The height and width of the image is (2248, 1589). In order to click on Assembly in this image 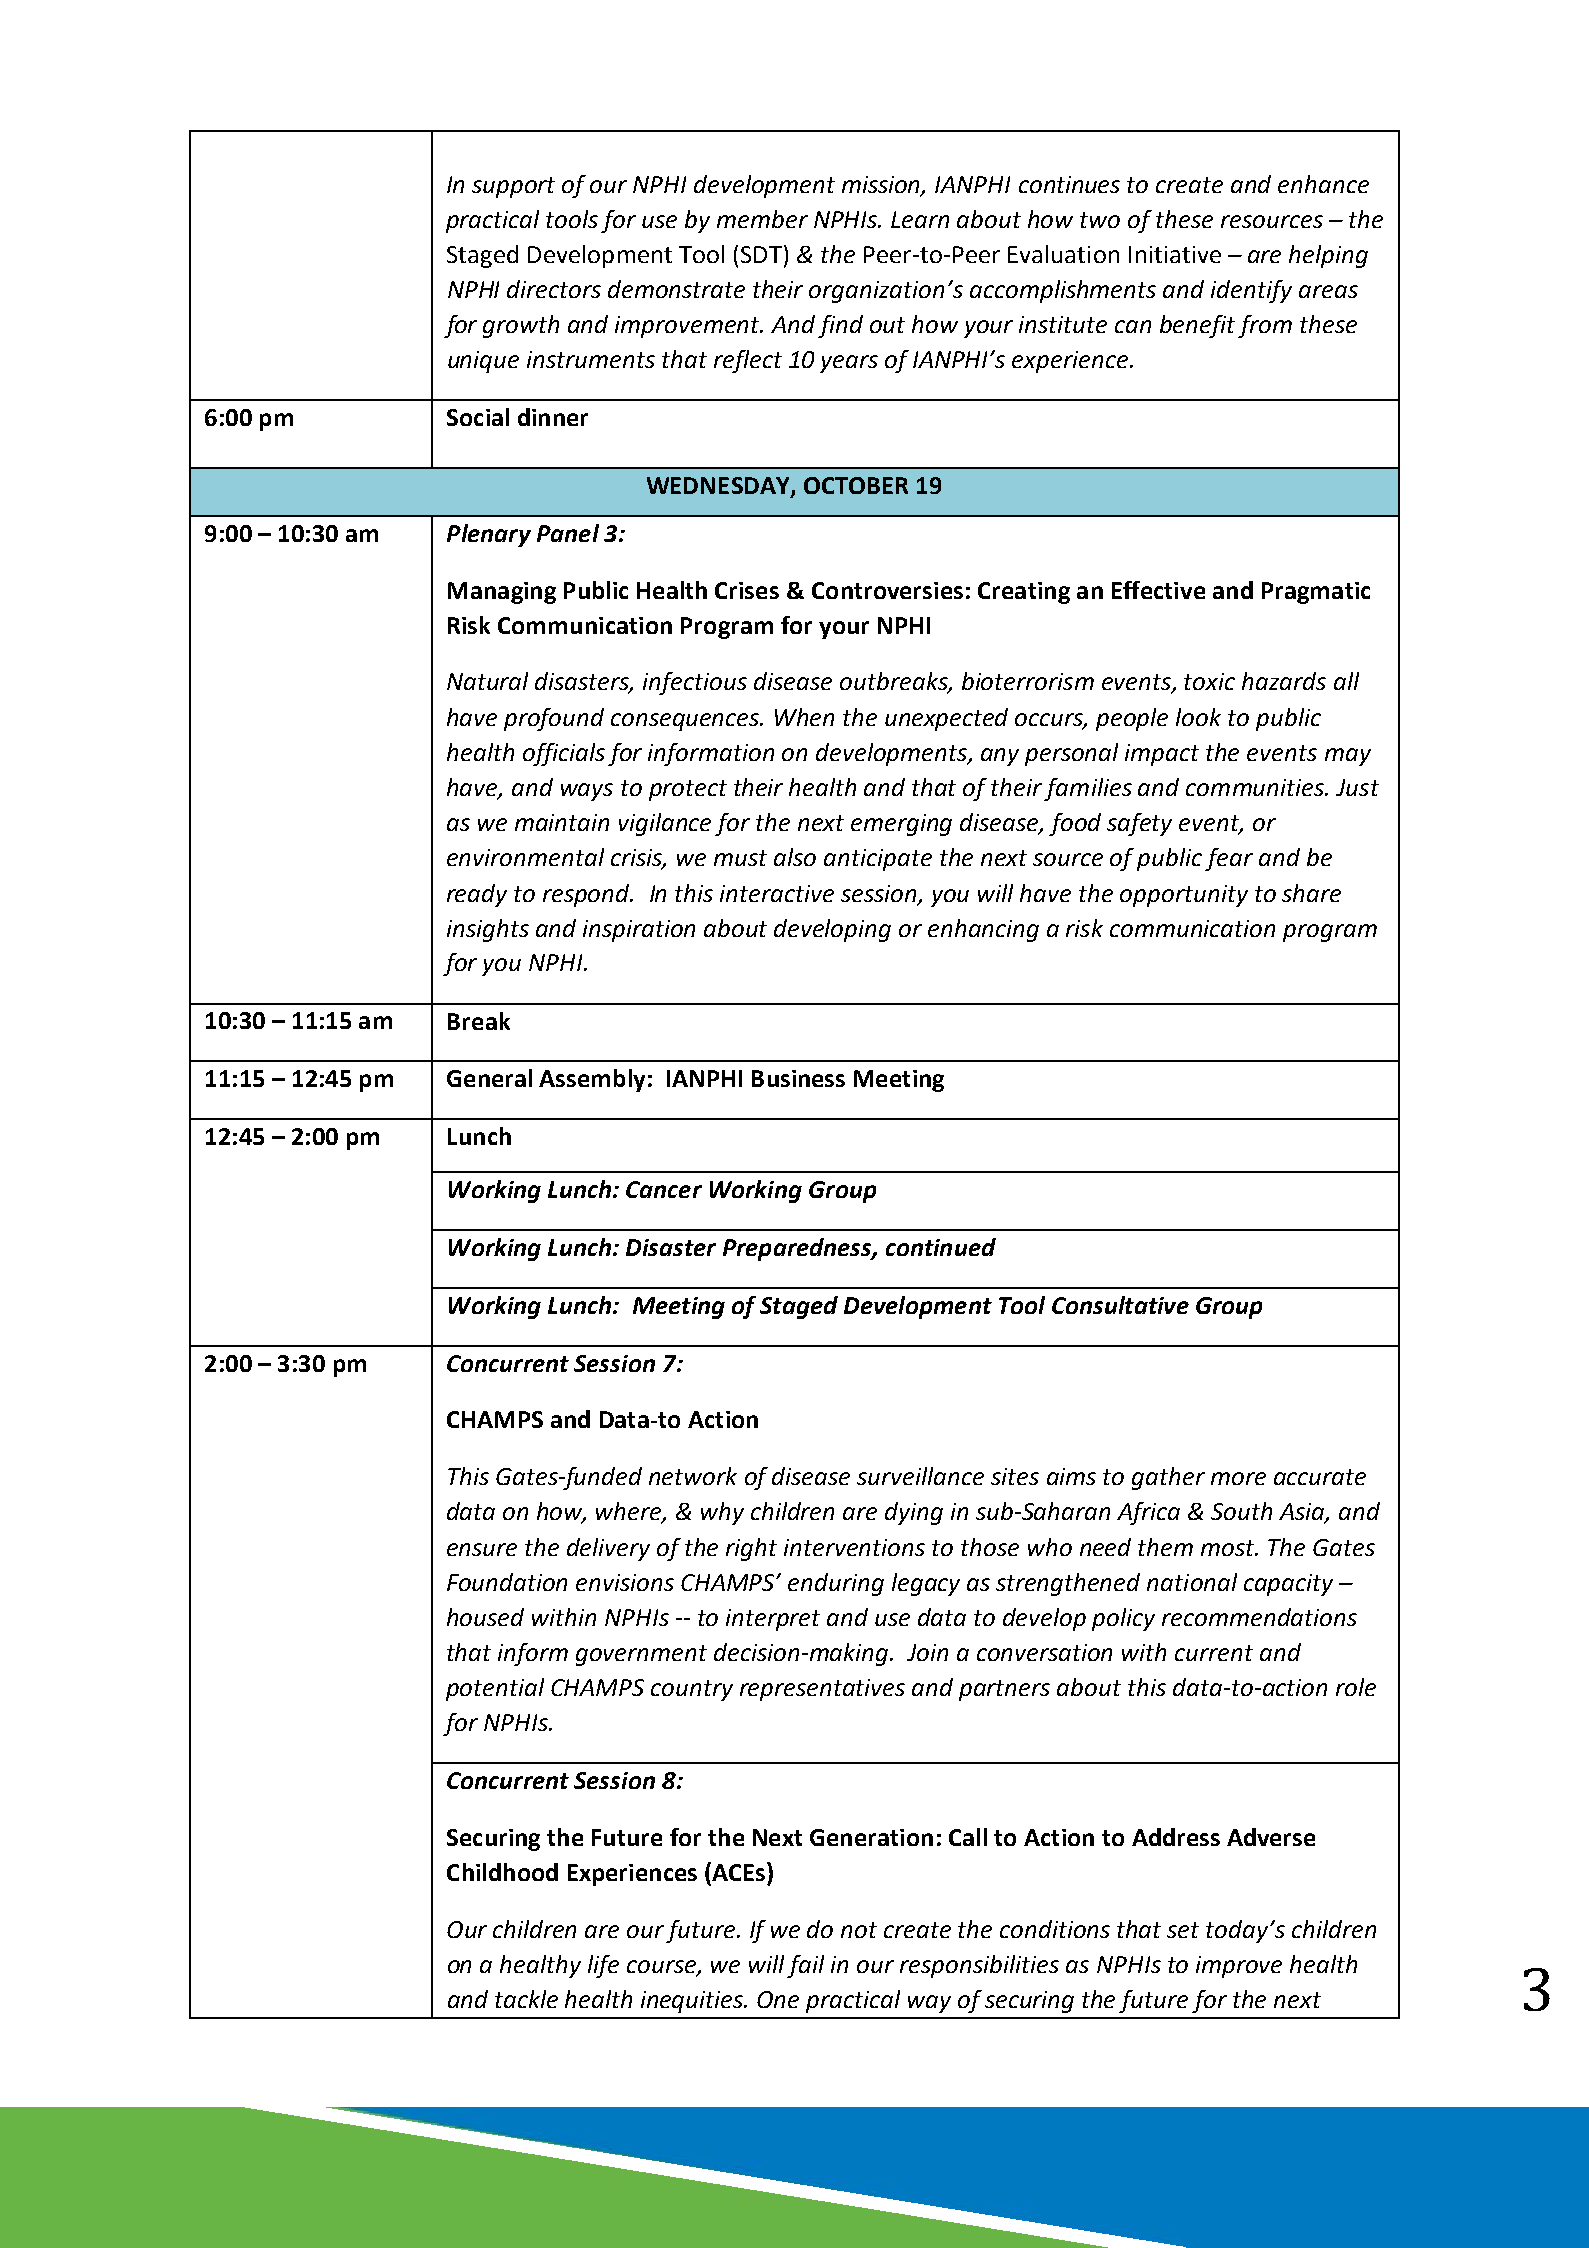, I will do `click(592, 1080)`.
